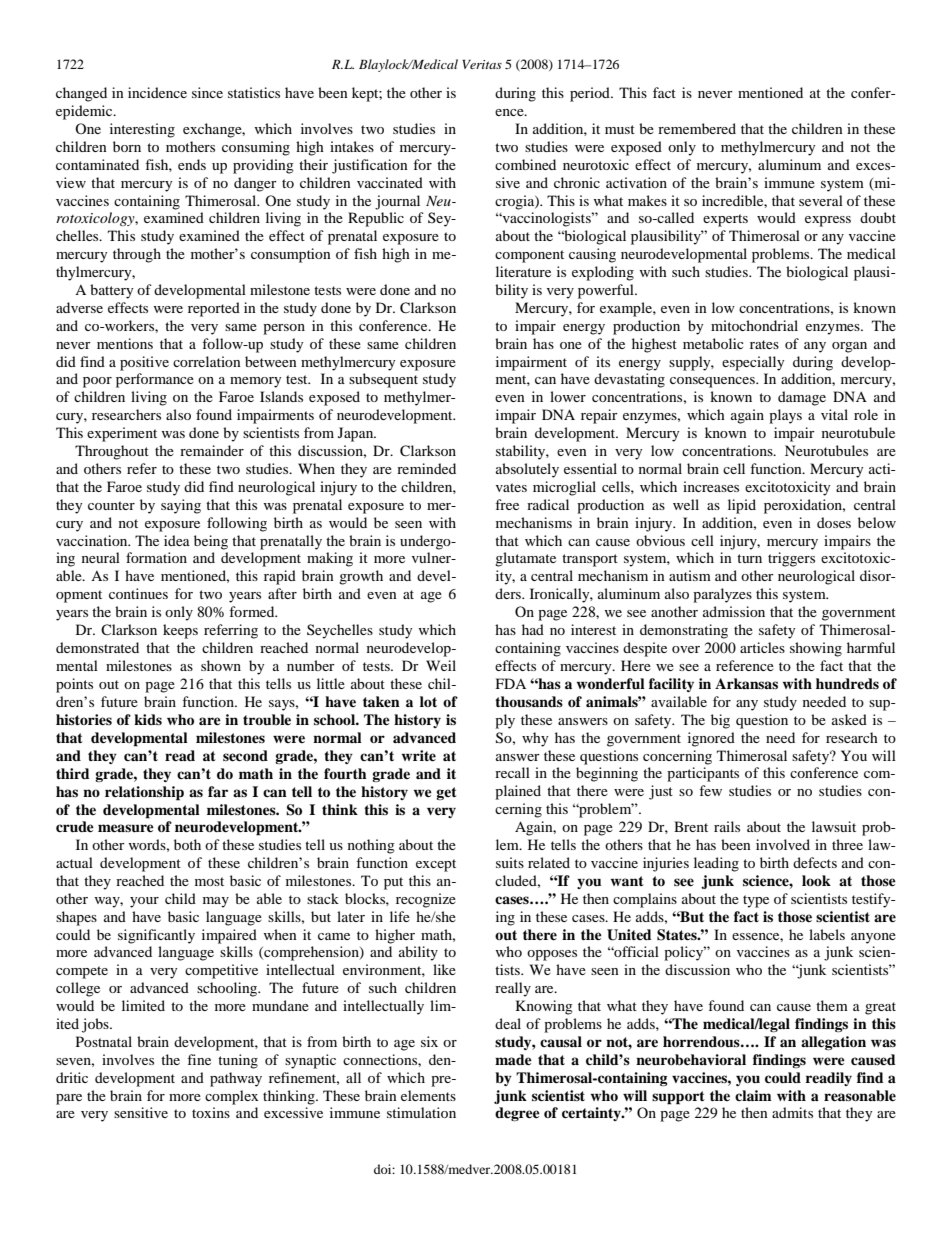 This screenshot has height=1233, width=952. I want to click on made, so click(513, 1059).
